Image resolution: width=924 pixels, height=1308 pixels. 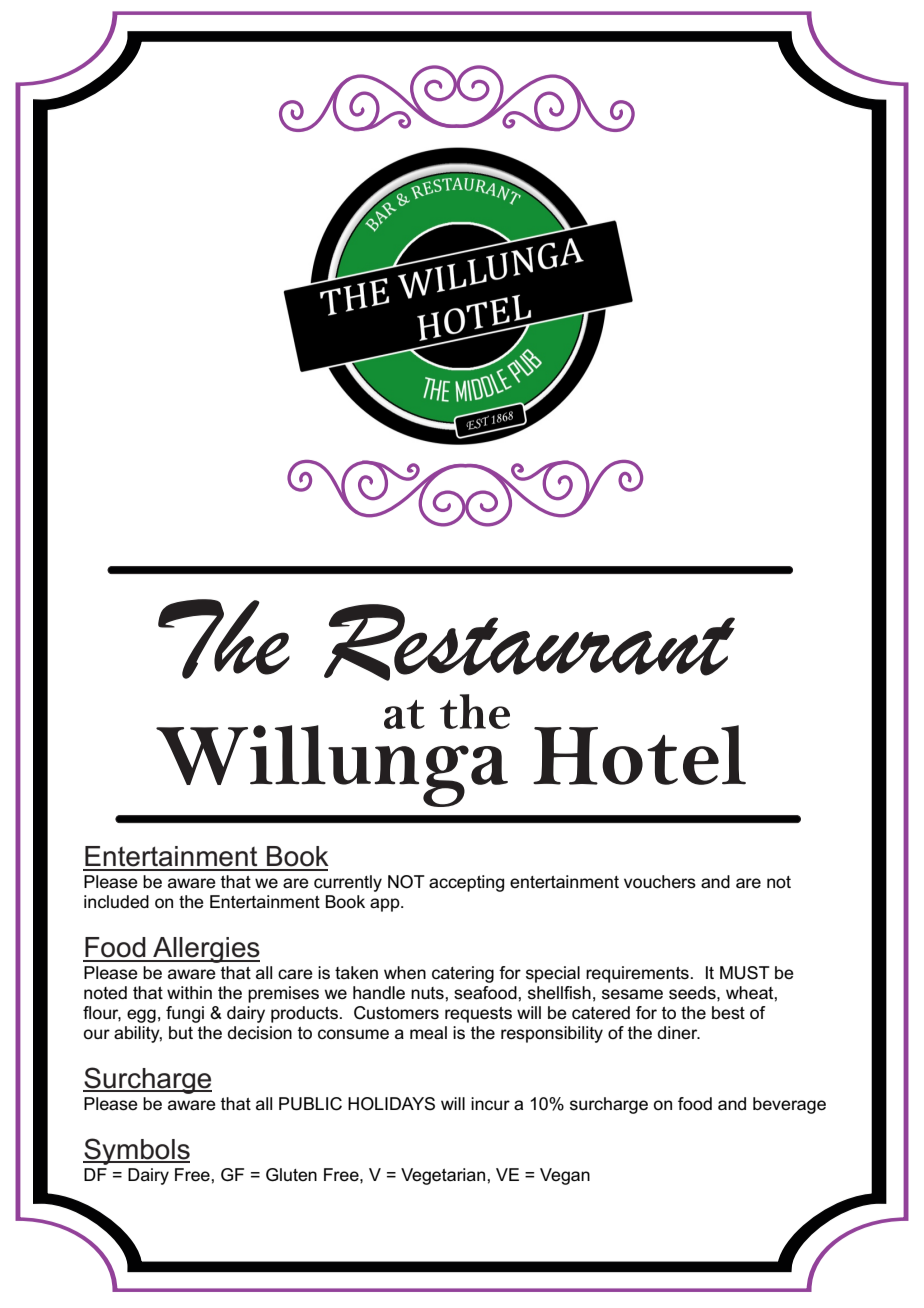 I want to click on app, so click(x=386, y=905).
